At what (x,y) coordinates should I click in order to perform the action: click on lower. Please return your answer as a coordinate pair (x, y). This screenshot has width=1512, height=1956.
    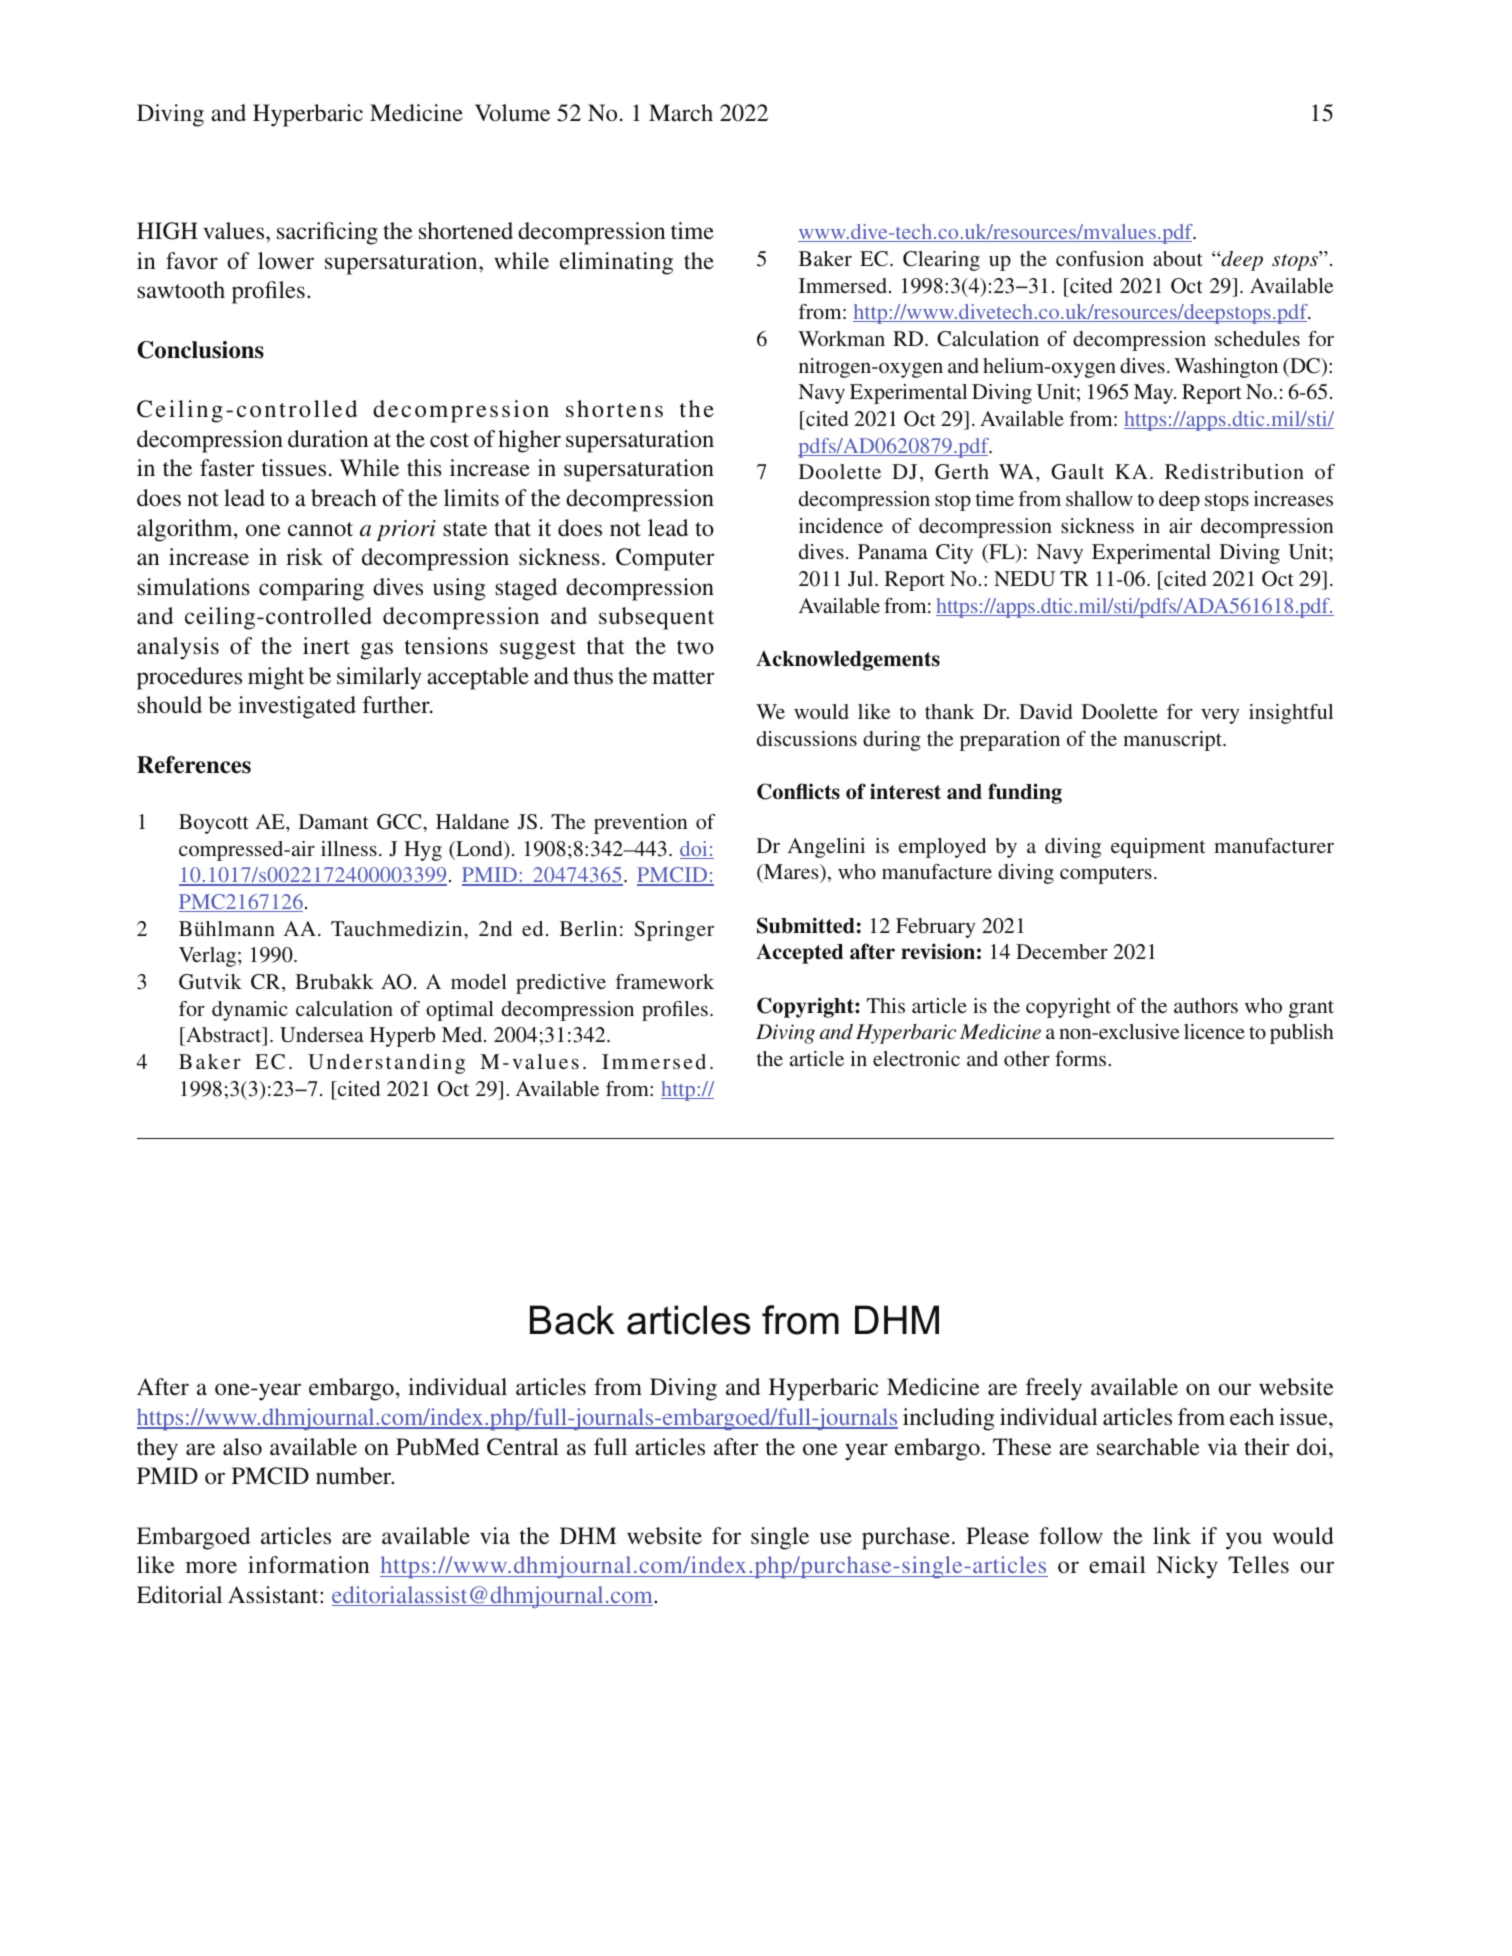
    Looking at the image, I should click on (286, 260).
